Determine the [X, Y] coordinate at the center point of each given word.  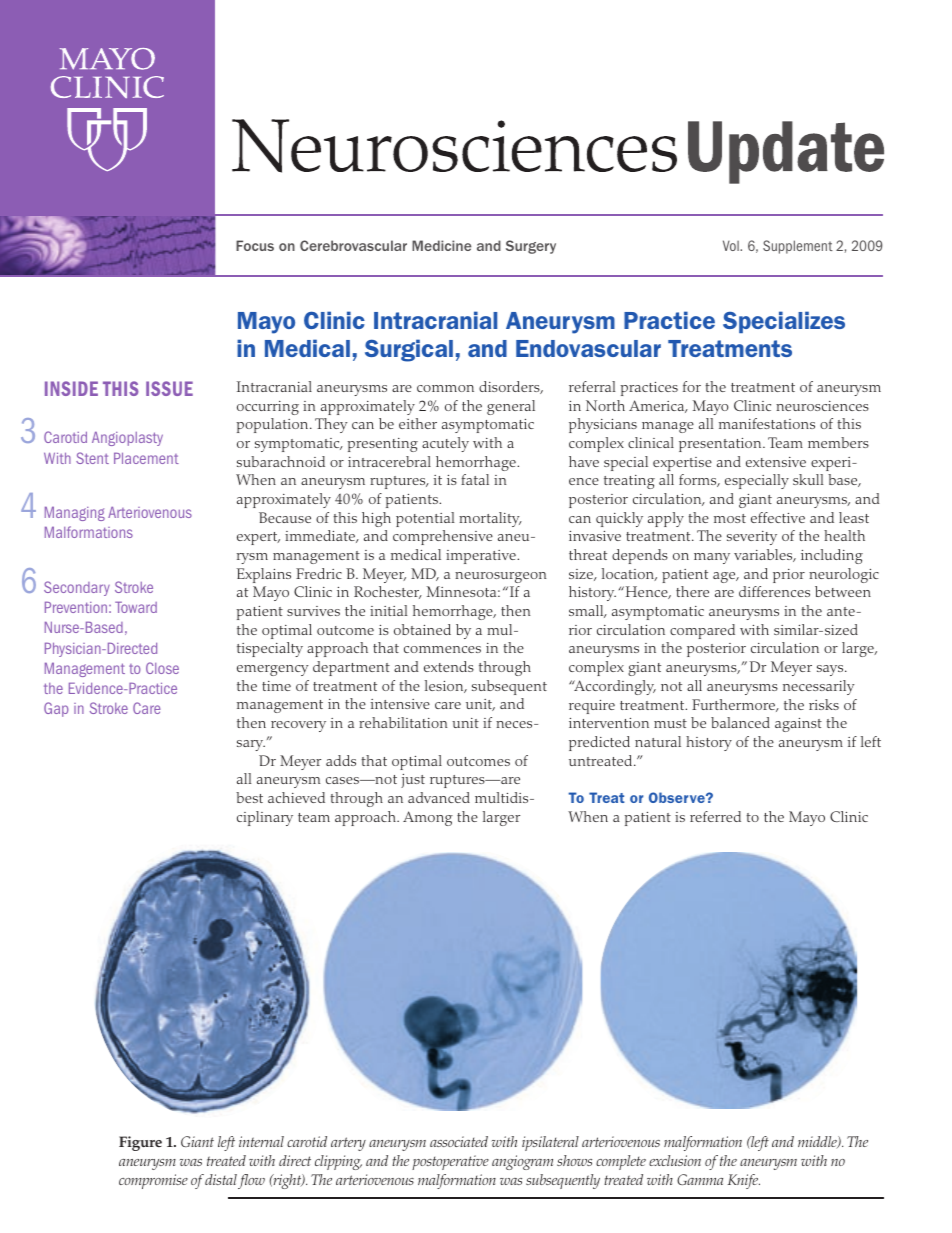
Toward [136, 607]
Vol [732, 245]
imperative [482, 557]
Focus [255, 245]
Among [428, 818]
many [712, 558]
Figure [140, 1143]
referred [715, 816]
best [249, 797]
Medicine [441, 245]
